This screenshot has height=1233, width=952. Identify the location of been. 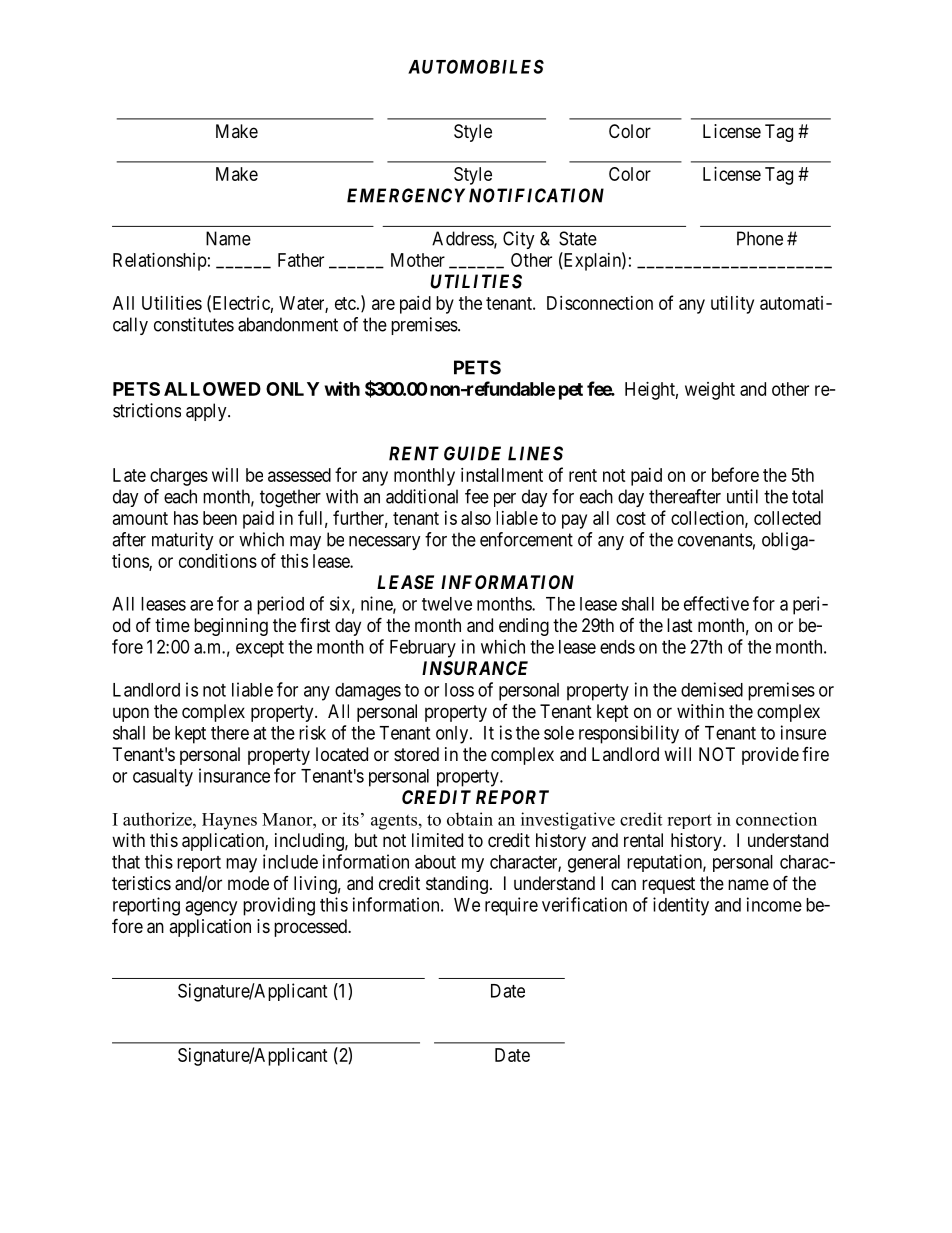
(220, 518).
